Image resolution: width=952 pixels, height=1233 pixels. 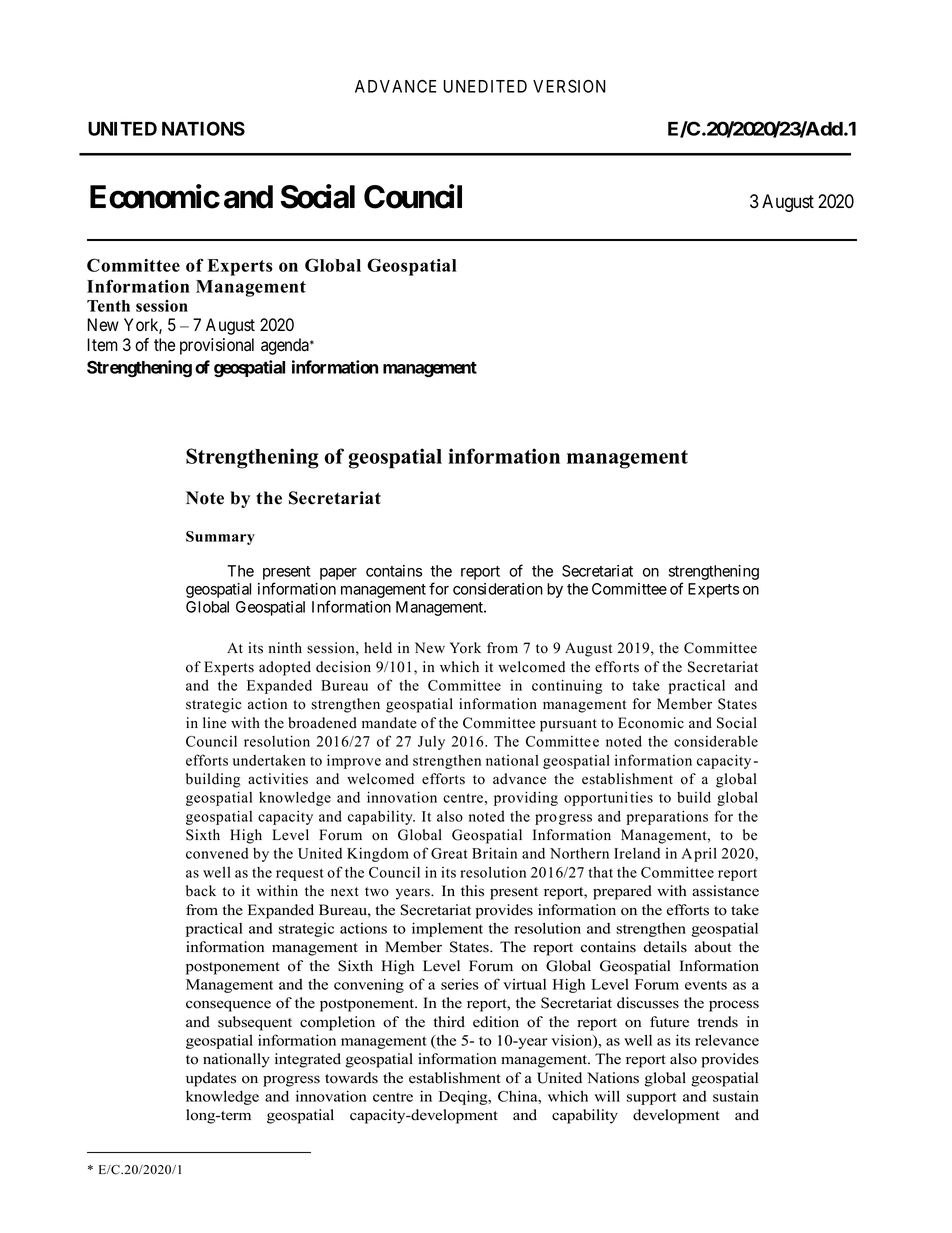 I want to click on consideration, so click(x=498, y=589).
